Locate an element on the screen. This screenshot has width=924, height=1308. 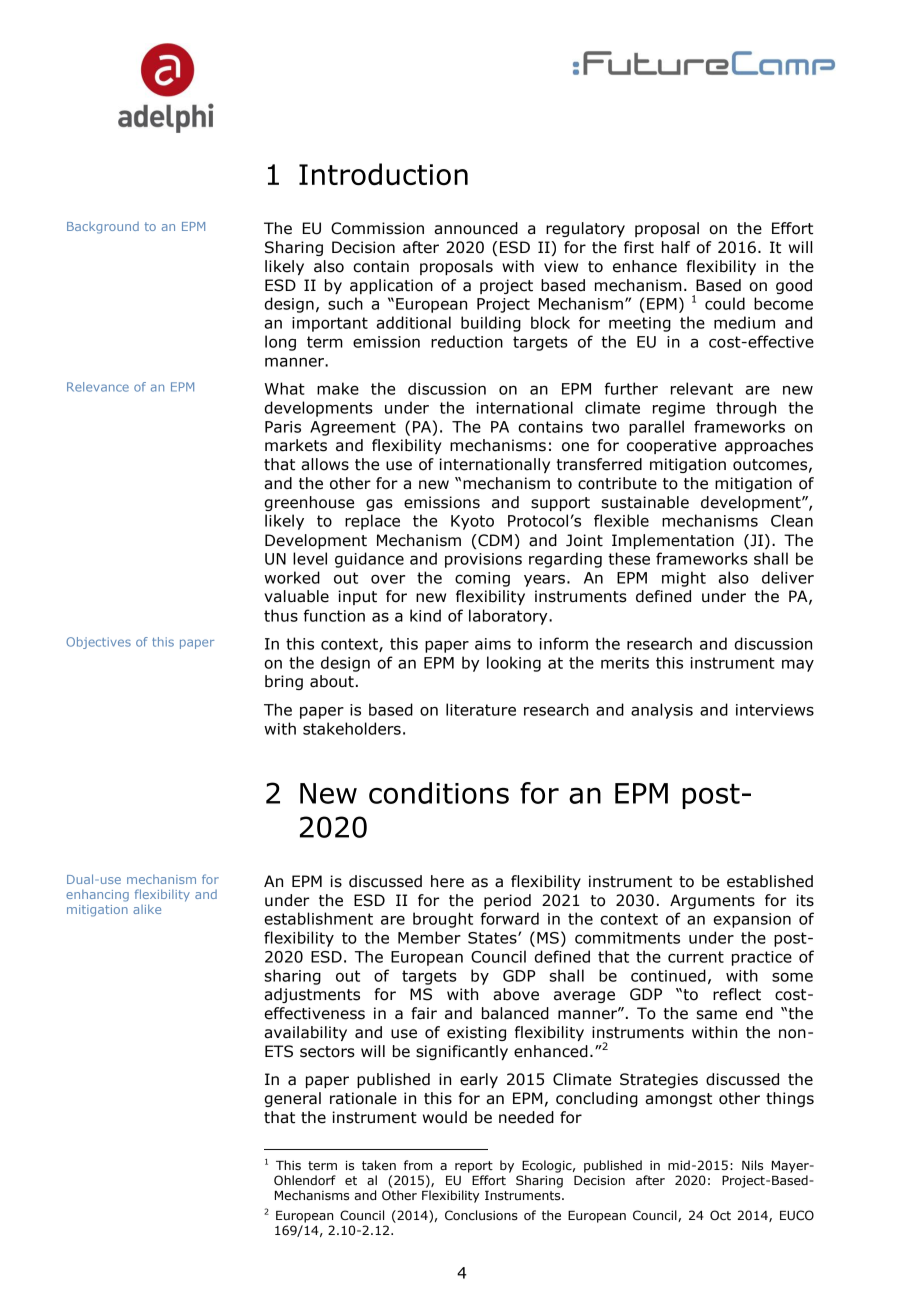
announced is located at coordinates (476, 228).
